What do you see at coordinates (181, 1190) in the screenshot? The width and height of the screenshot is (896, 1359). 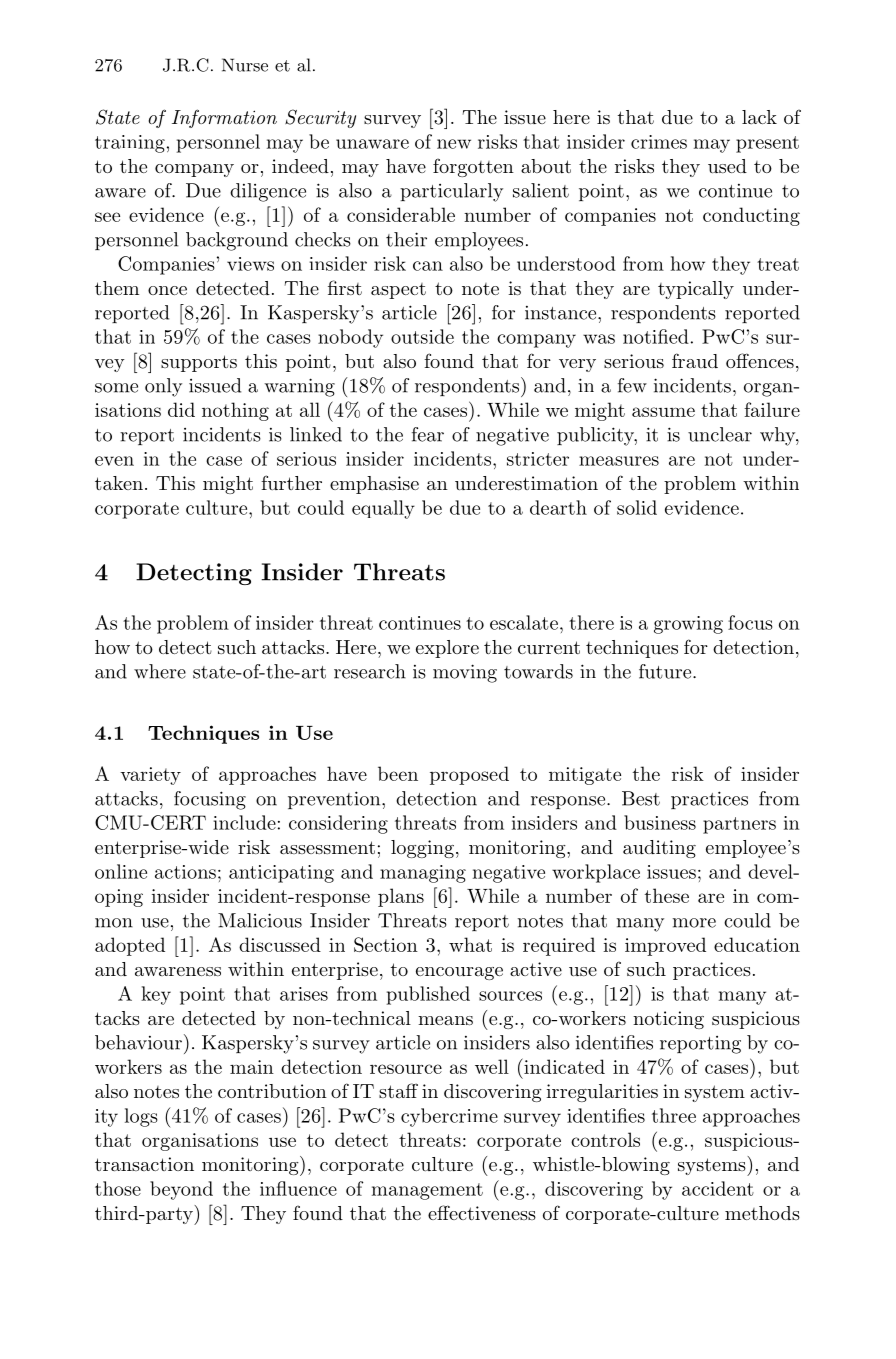 I see `beyond` at bounding box center [181, 1190].
